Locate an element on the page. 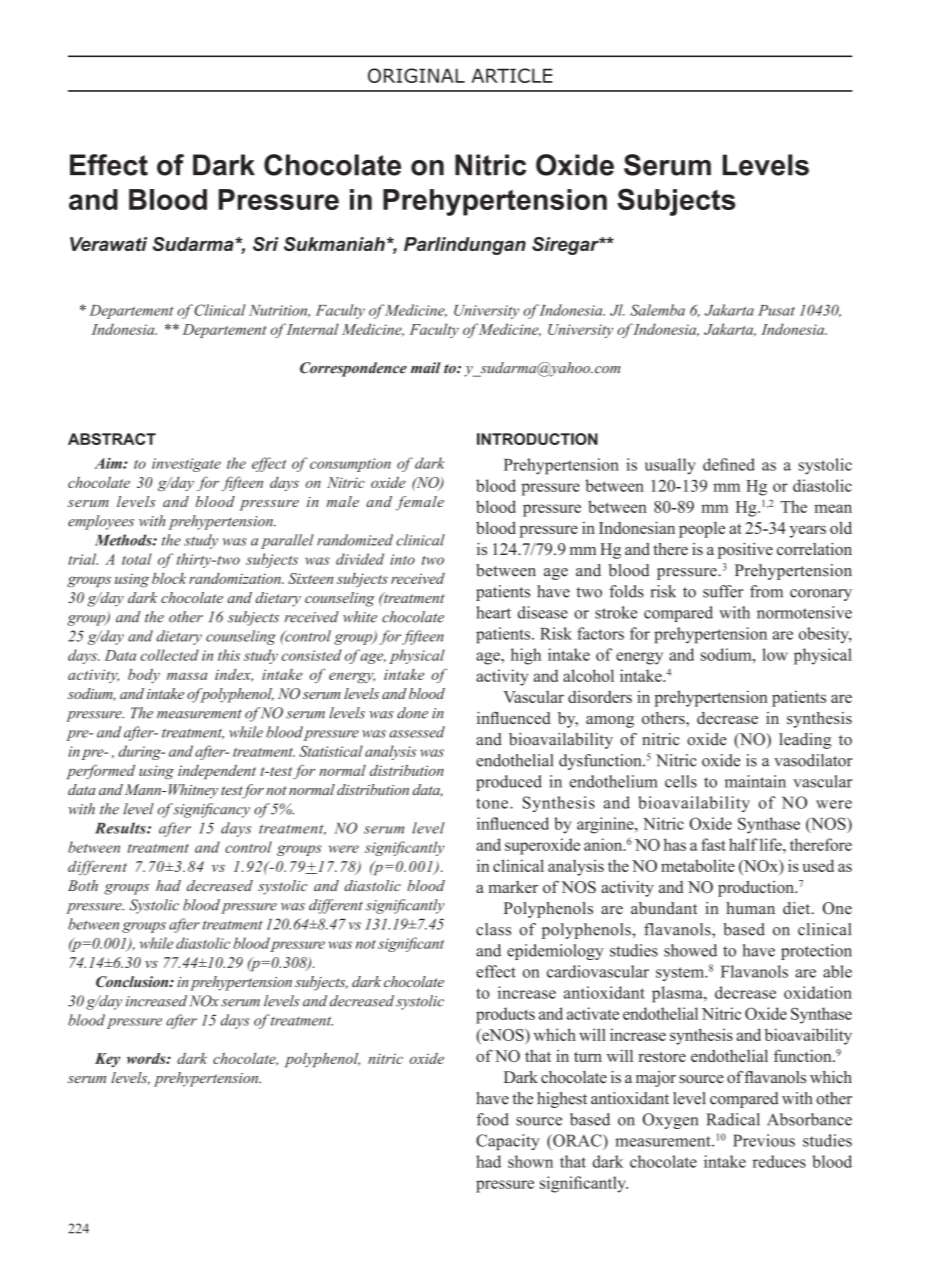 The height and width of the document is (1270, 952). food is located at coordinates (493, 1119).
